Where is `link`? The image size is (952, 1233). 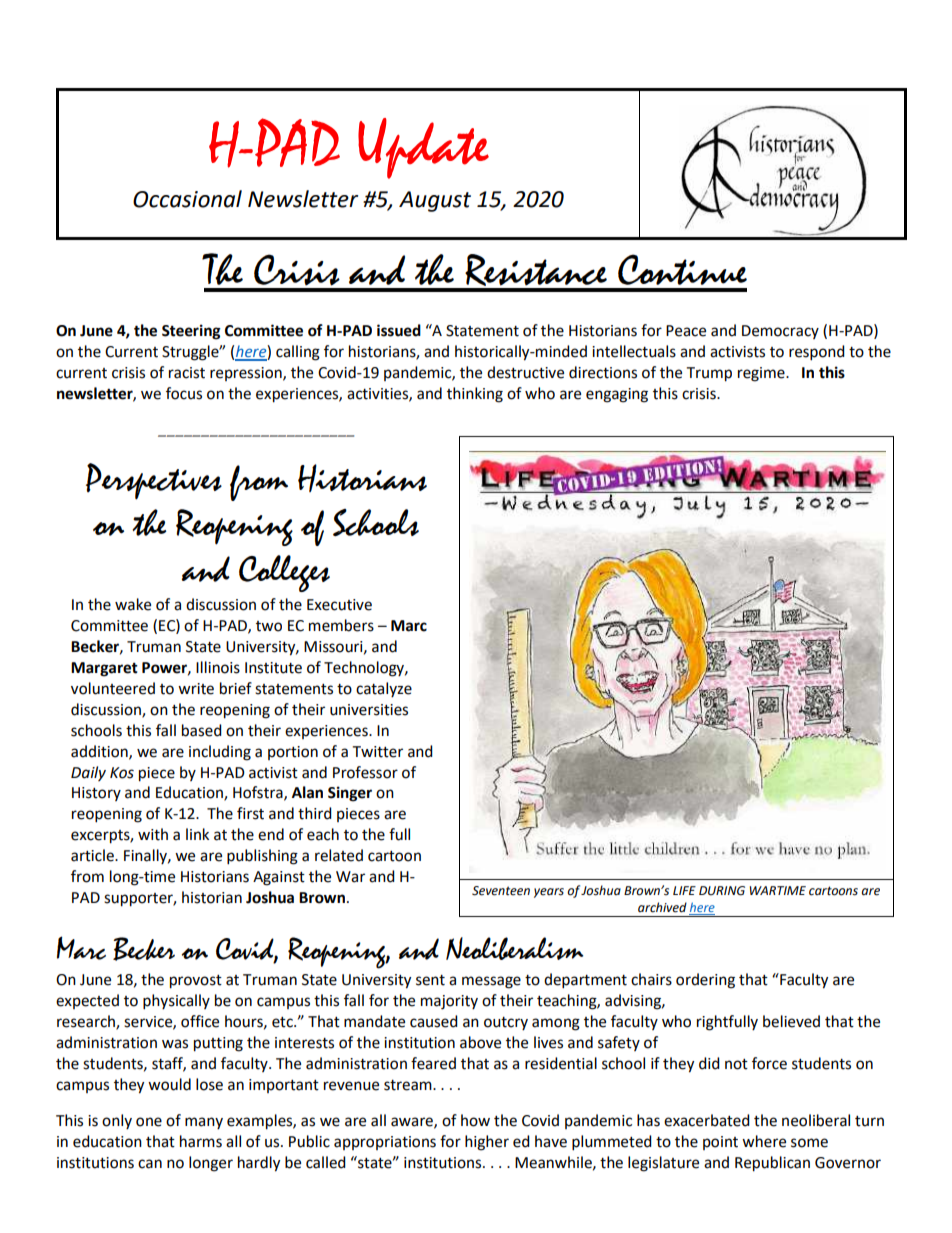
link is located at coordinates (197, 834).
